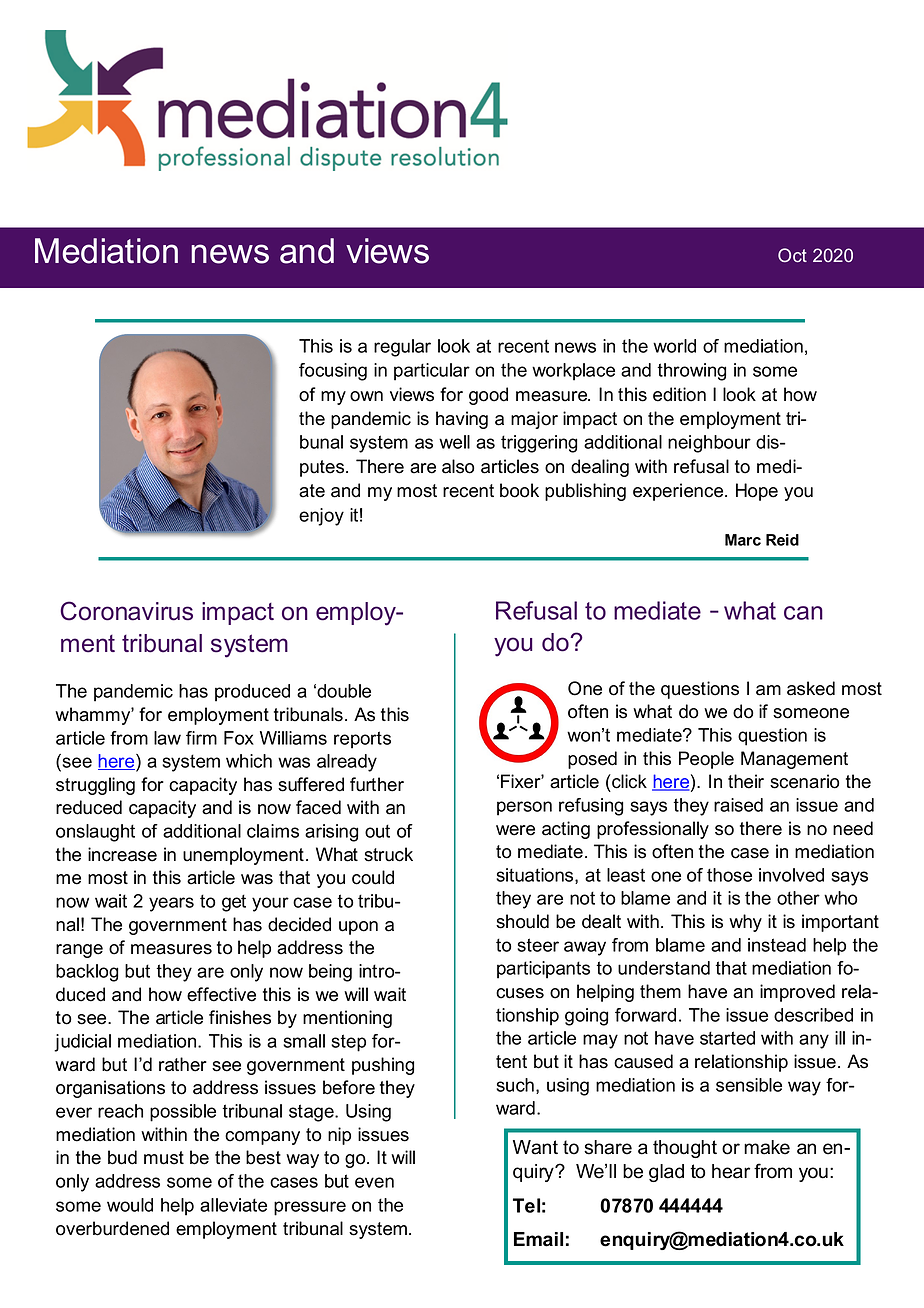 The width and height of the document is (924, 1308). What do you see at coordinates (167, 738) in the document?
I see `law` at bounding box center [167, 738].
